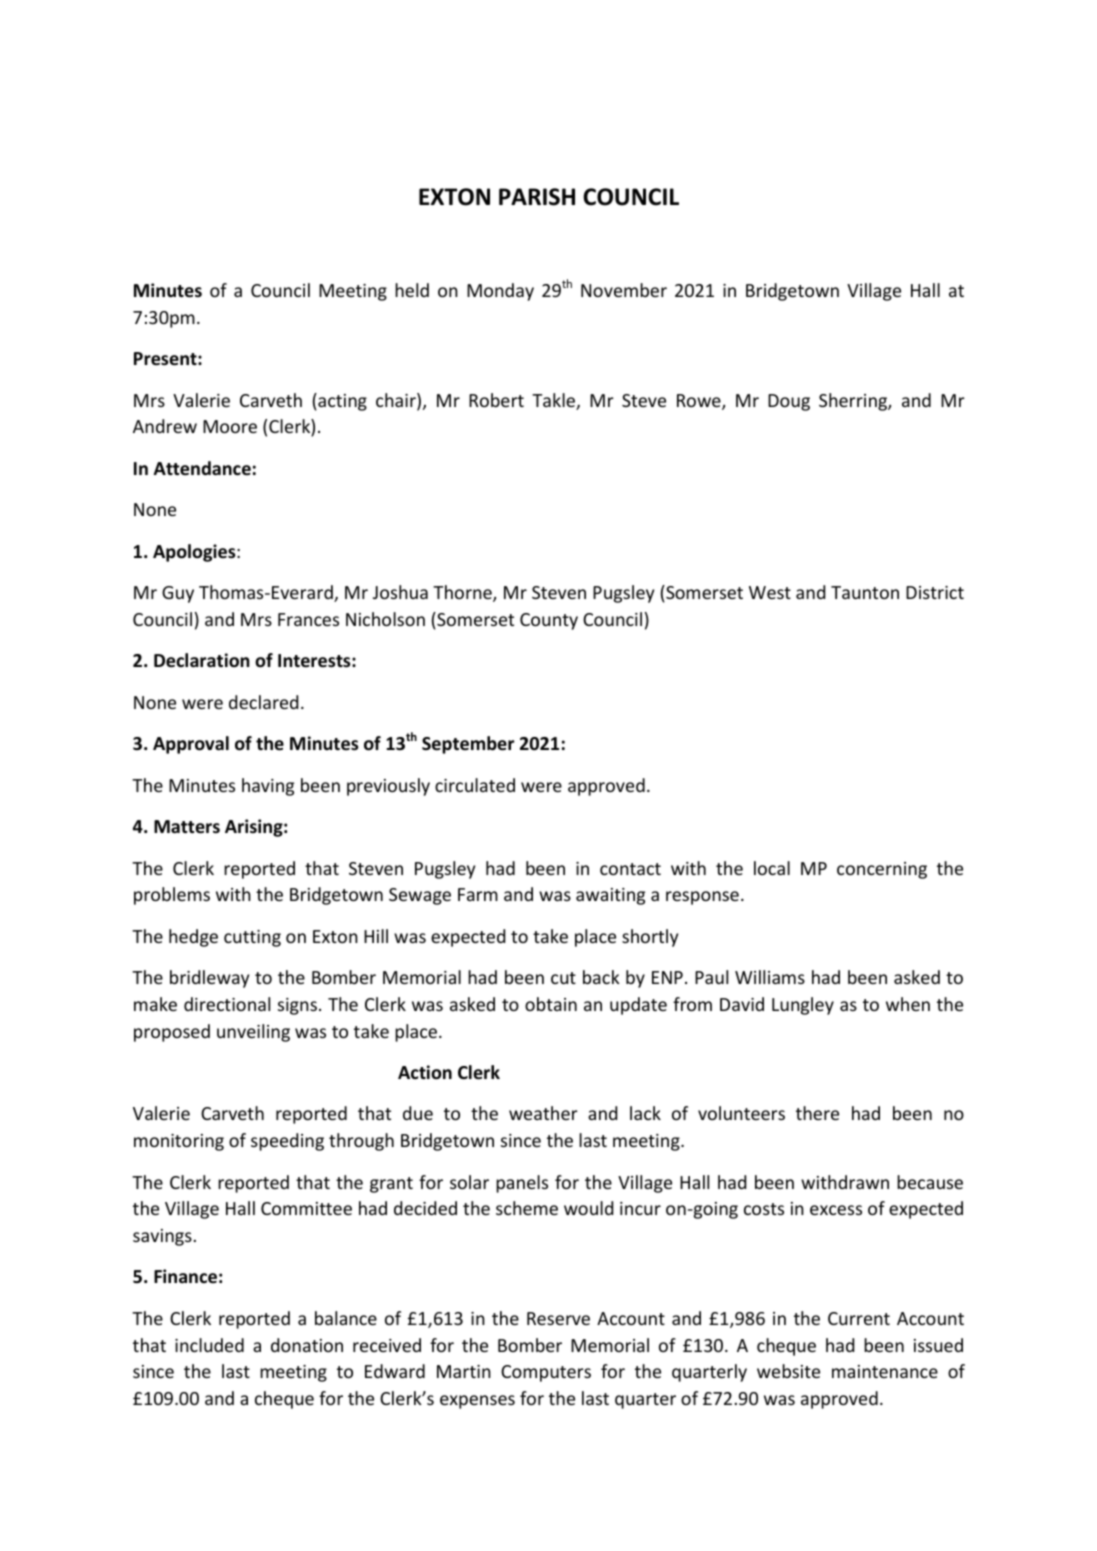 This screenshot has height=1551, width=1097. Describe the element at coordinates (789, 402) in the screenshot. I see `Doug` at that location.
